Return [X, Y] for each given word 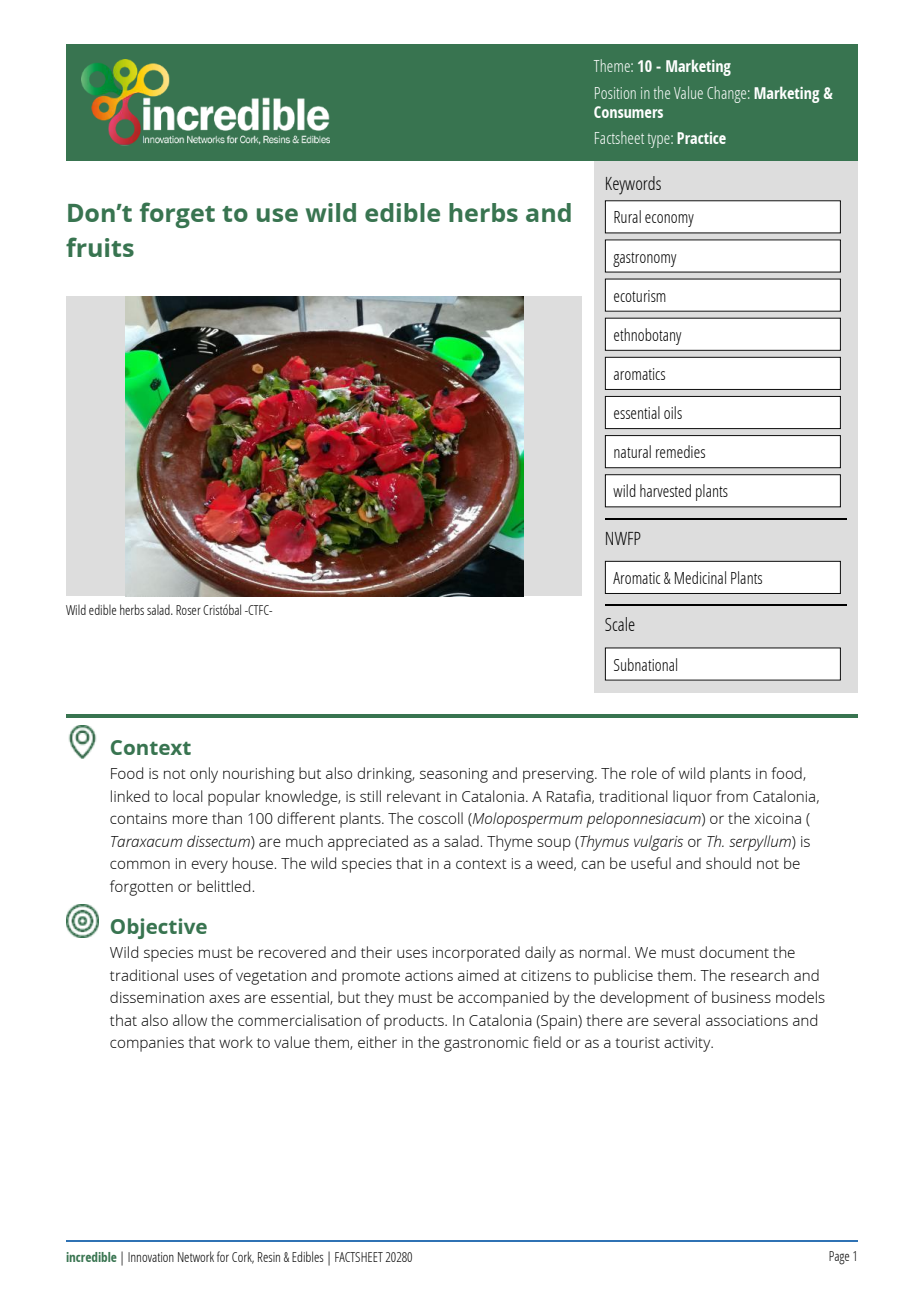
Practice [701, 138]
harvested [665, 490]
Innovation [151, 1257]
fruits [100, 247]
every [209, 866]
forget [177, 215]
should [728, 863]
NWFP [623, 538]
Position [615, 93]
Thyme [510, 843]
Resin [269, 1257]
